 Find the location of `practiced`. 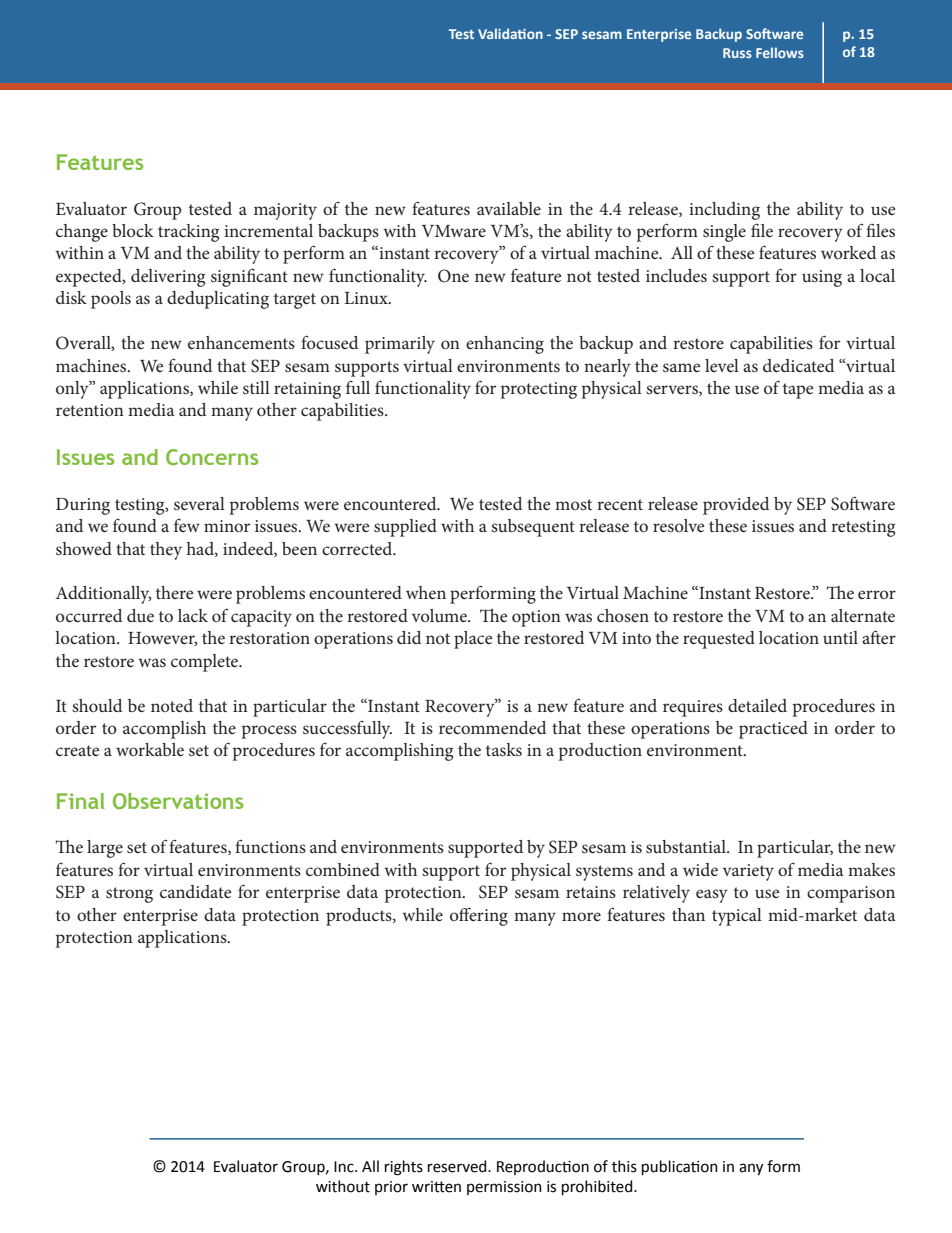

practiced is located at coordinates (773, 730).
